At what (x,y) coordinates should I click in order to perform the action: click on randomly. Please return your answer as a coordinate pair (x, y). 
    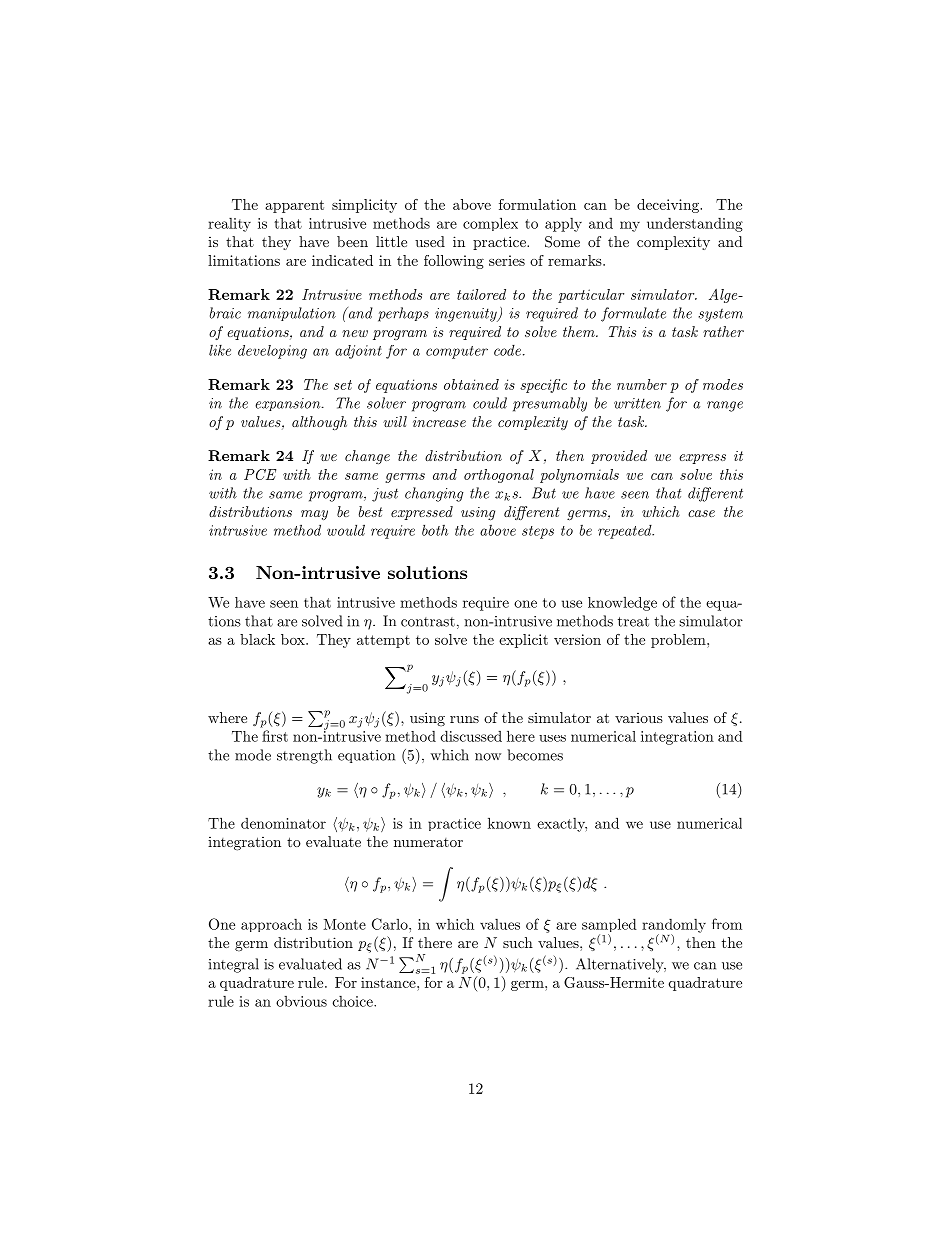
    Looking at the image, I should click on (674, 926).
